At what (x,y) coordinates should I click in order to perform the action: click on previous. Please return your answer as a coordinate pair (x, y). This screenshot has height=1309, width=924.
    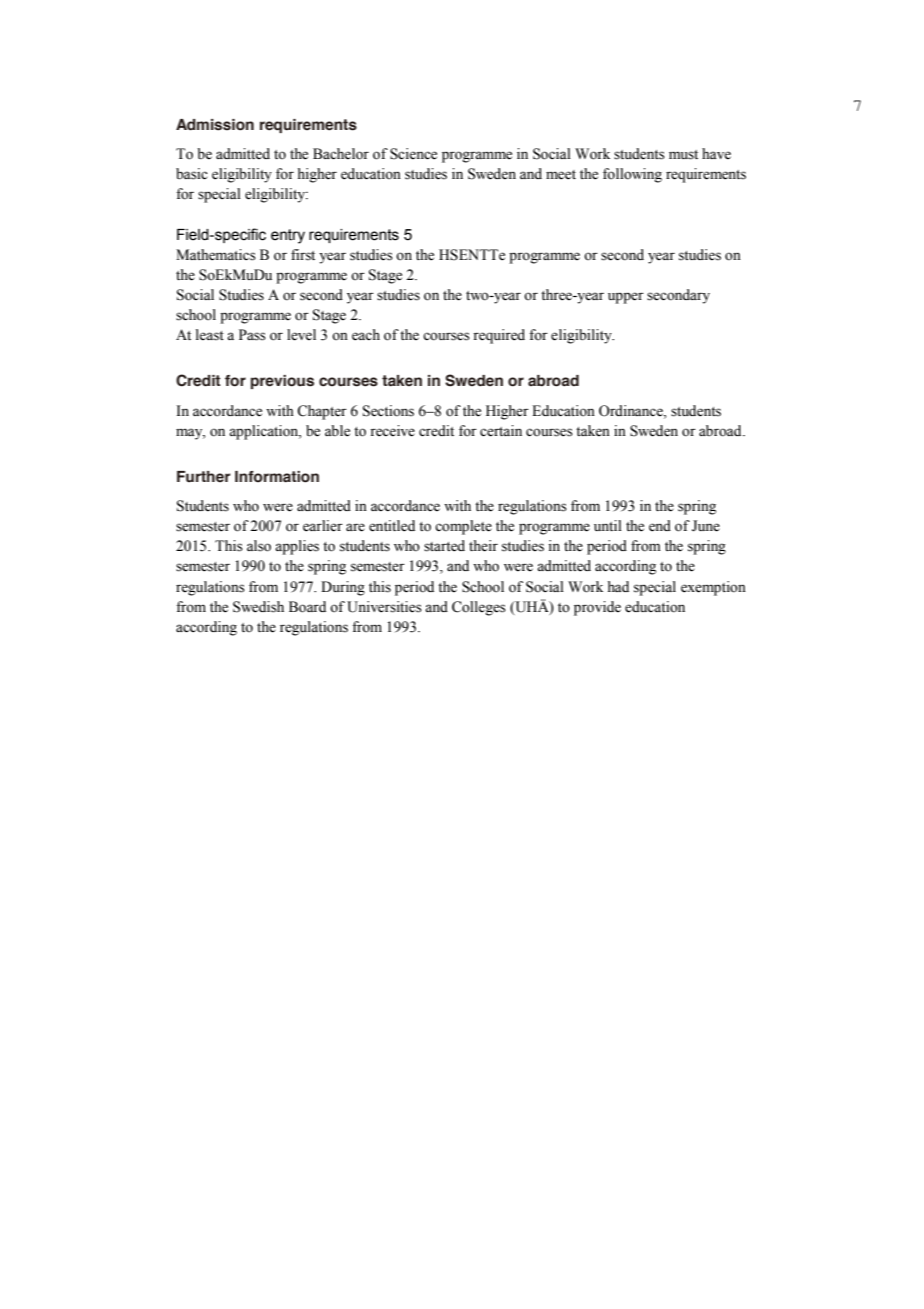
    Looking at the image, I should click on (282, 382).
